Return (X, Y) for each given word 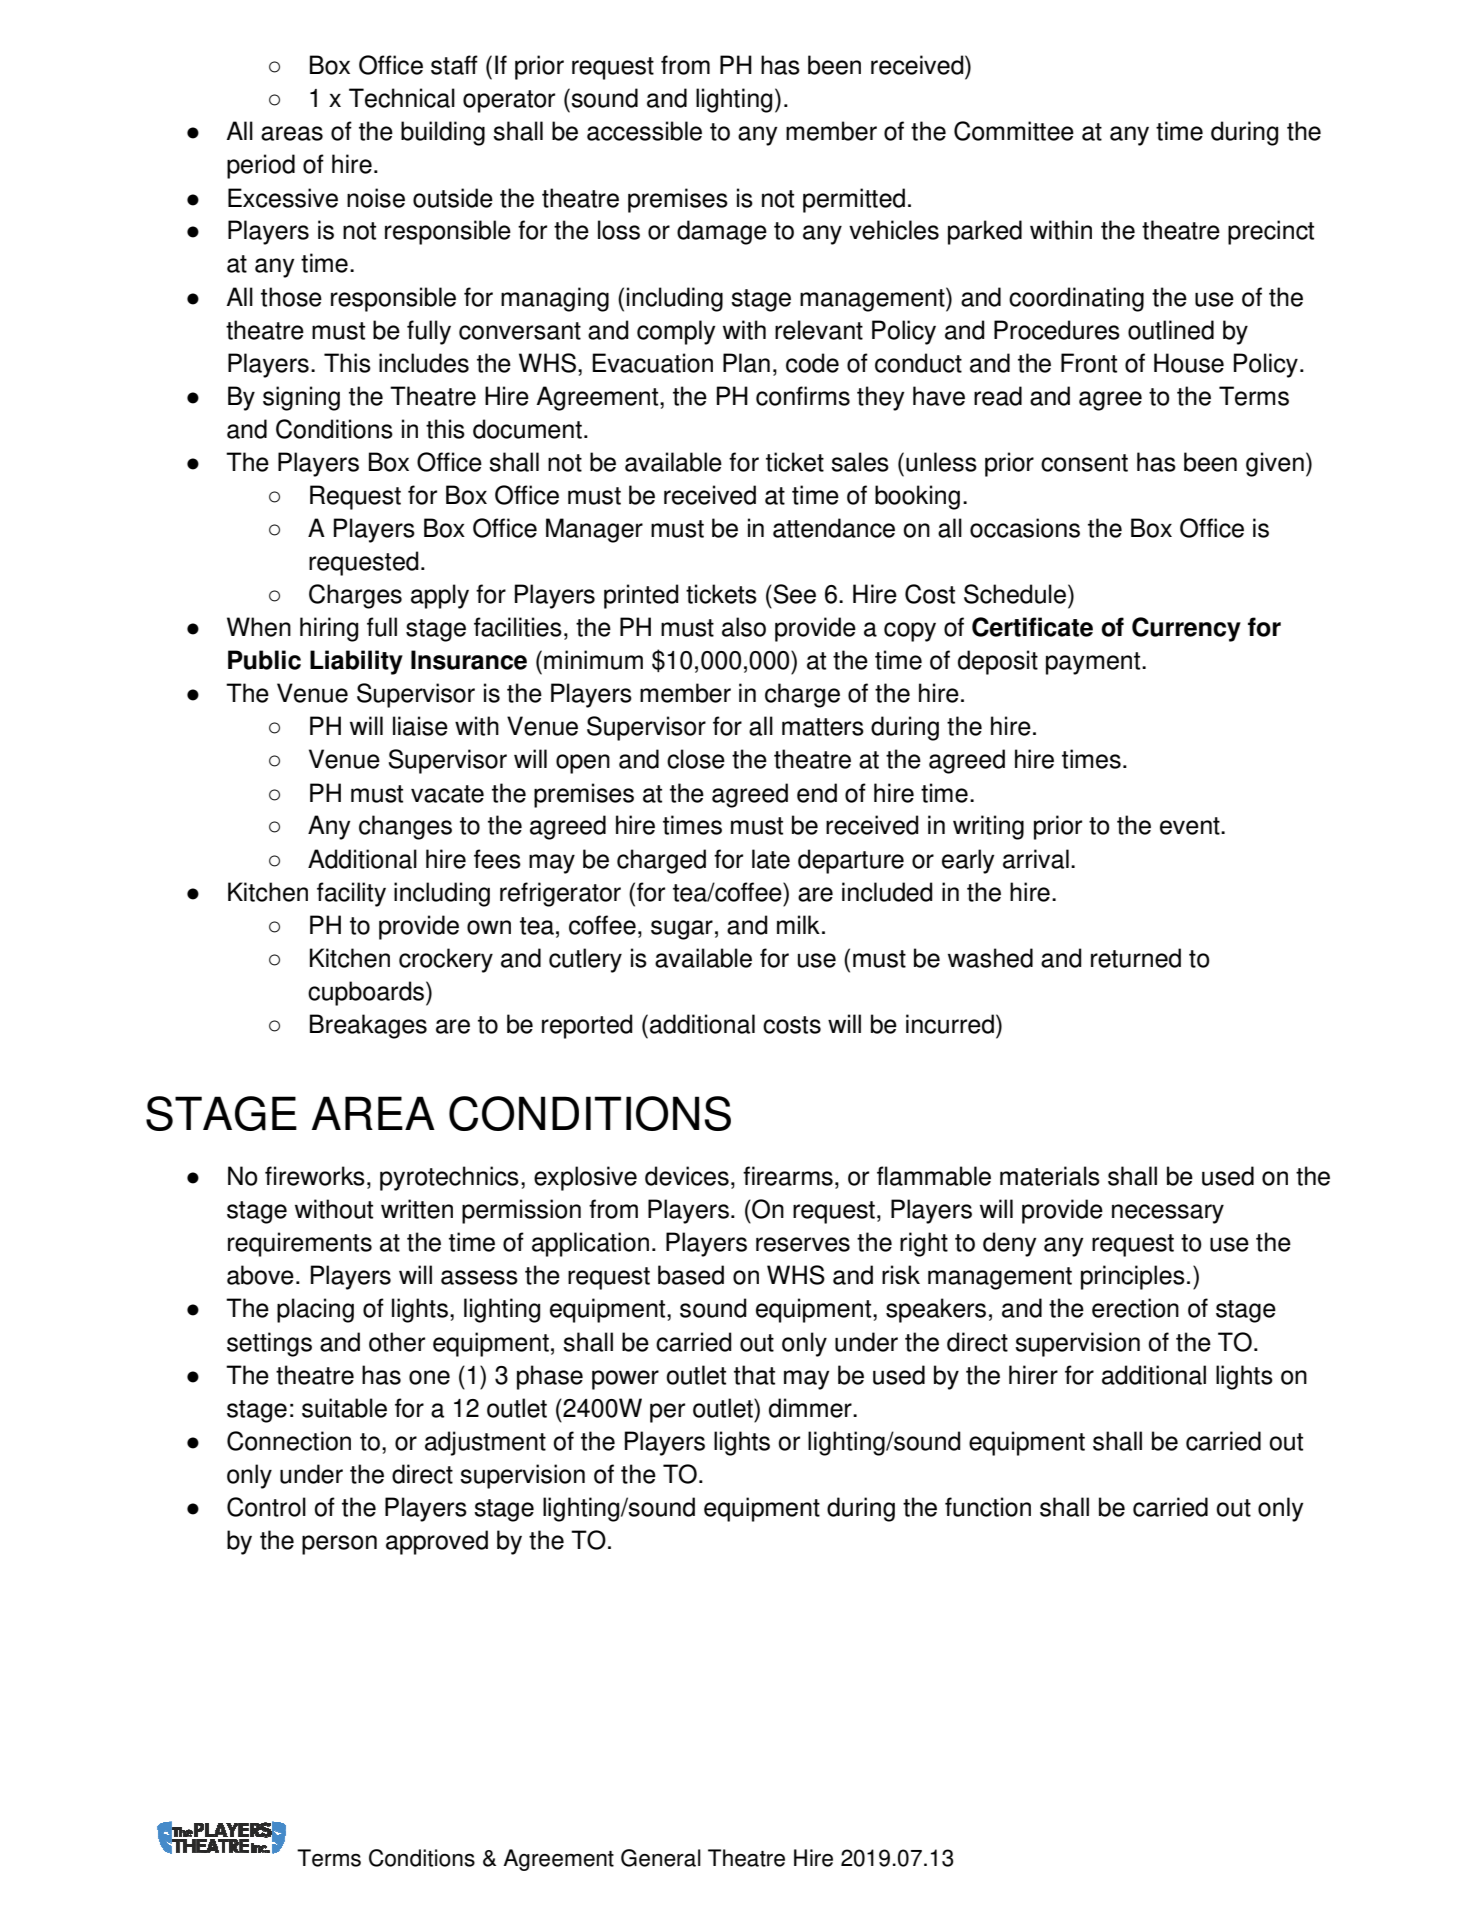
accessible (644, 131)
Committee (1014, 131)
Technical (402, 98)
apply (440, 596)
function (988, 1507)
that (754, 1375)
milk (798, 924)
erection (1135, 1308)
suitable (344, 1408)
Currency (1186, 629)
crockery (446, 960)
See (795, 594)
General (661, 1858)
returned (1136, 958)
